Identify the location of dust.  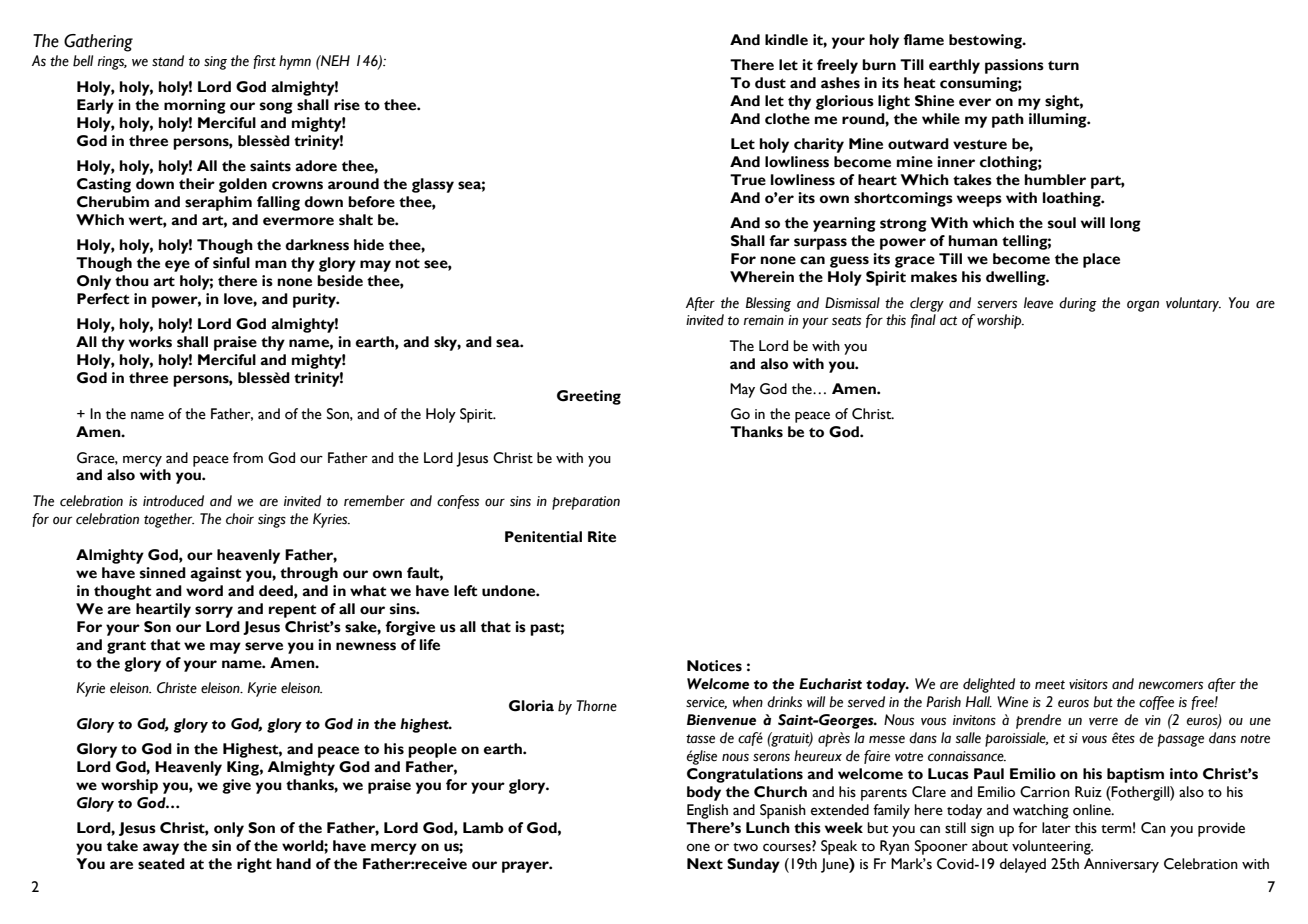
(770, 83).
